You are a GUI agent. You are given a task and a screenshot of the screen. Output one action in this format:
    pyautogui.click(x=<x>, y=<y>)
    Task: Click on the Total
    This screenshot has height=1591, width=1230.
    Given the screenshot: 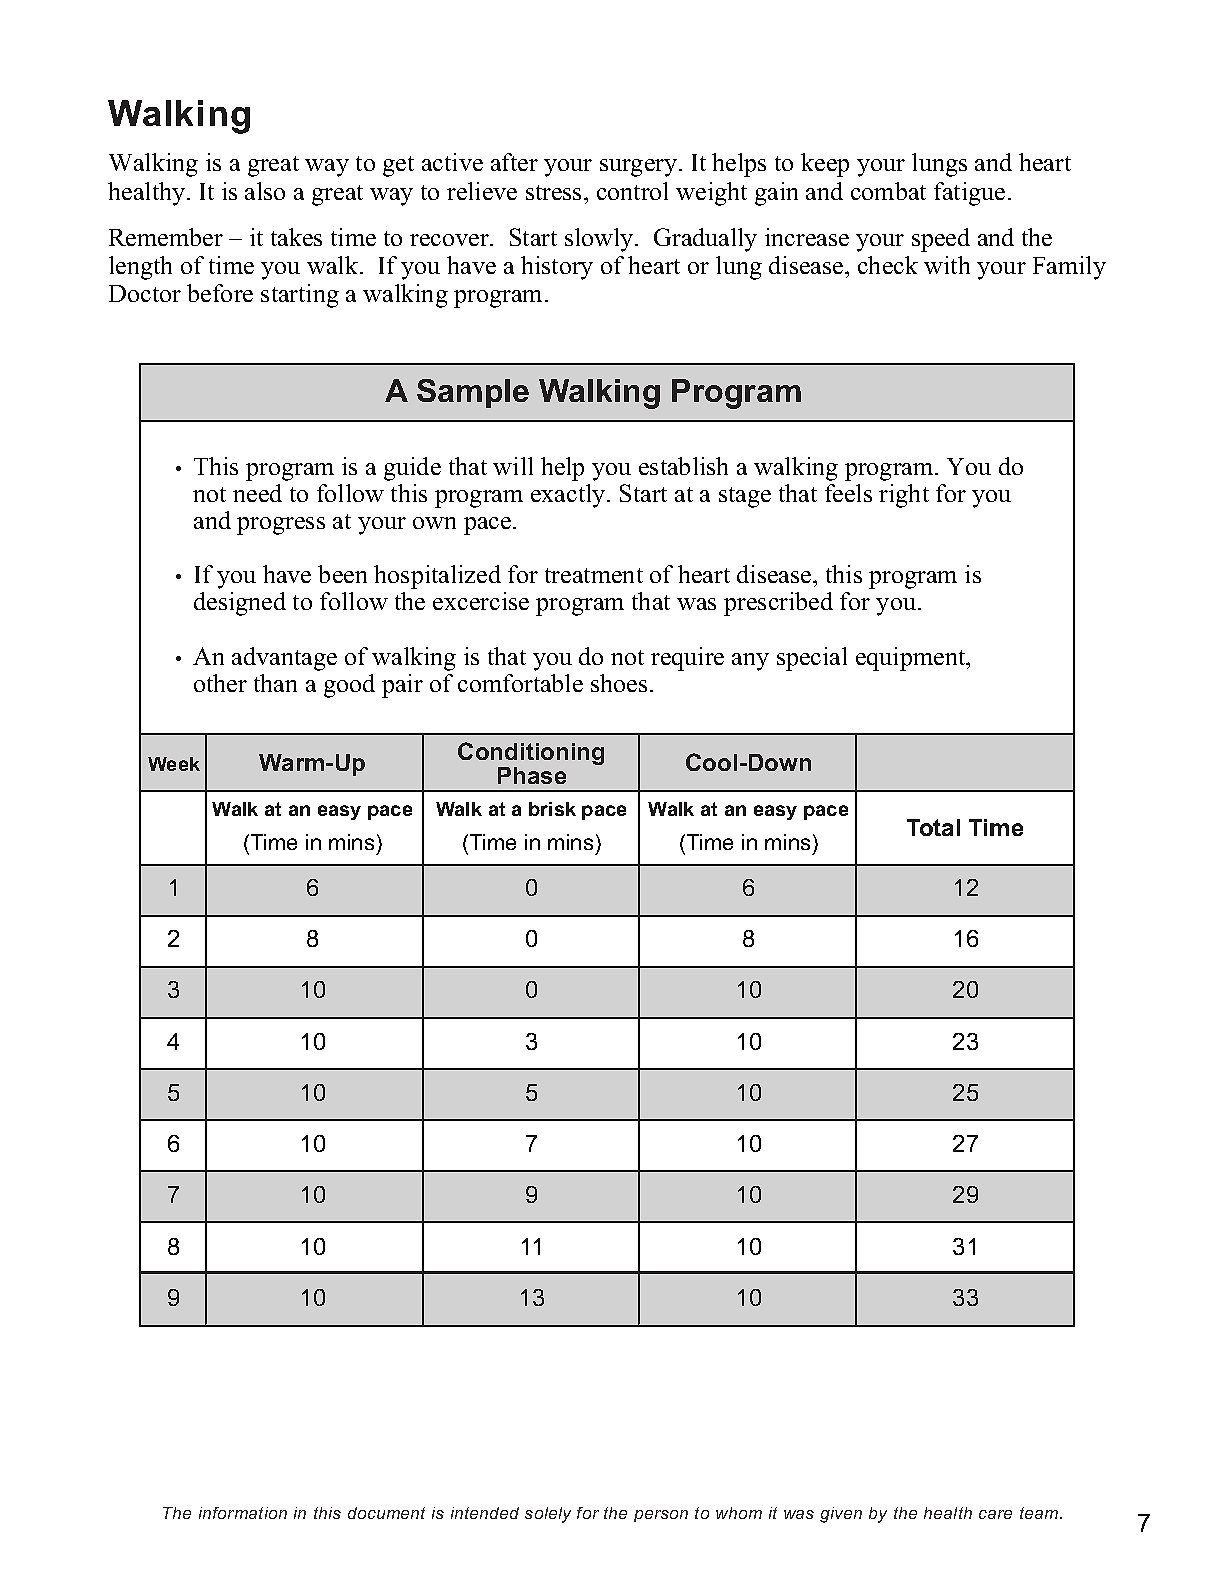 What is the action you would take?
    pyautogui.click(x=933, y=827)
